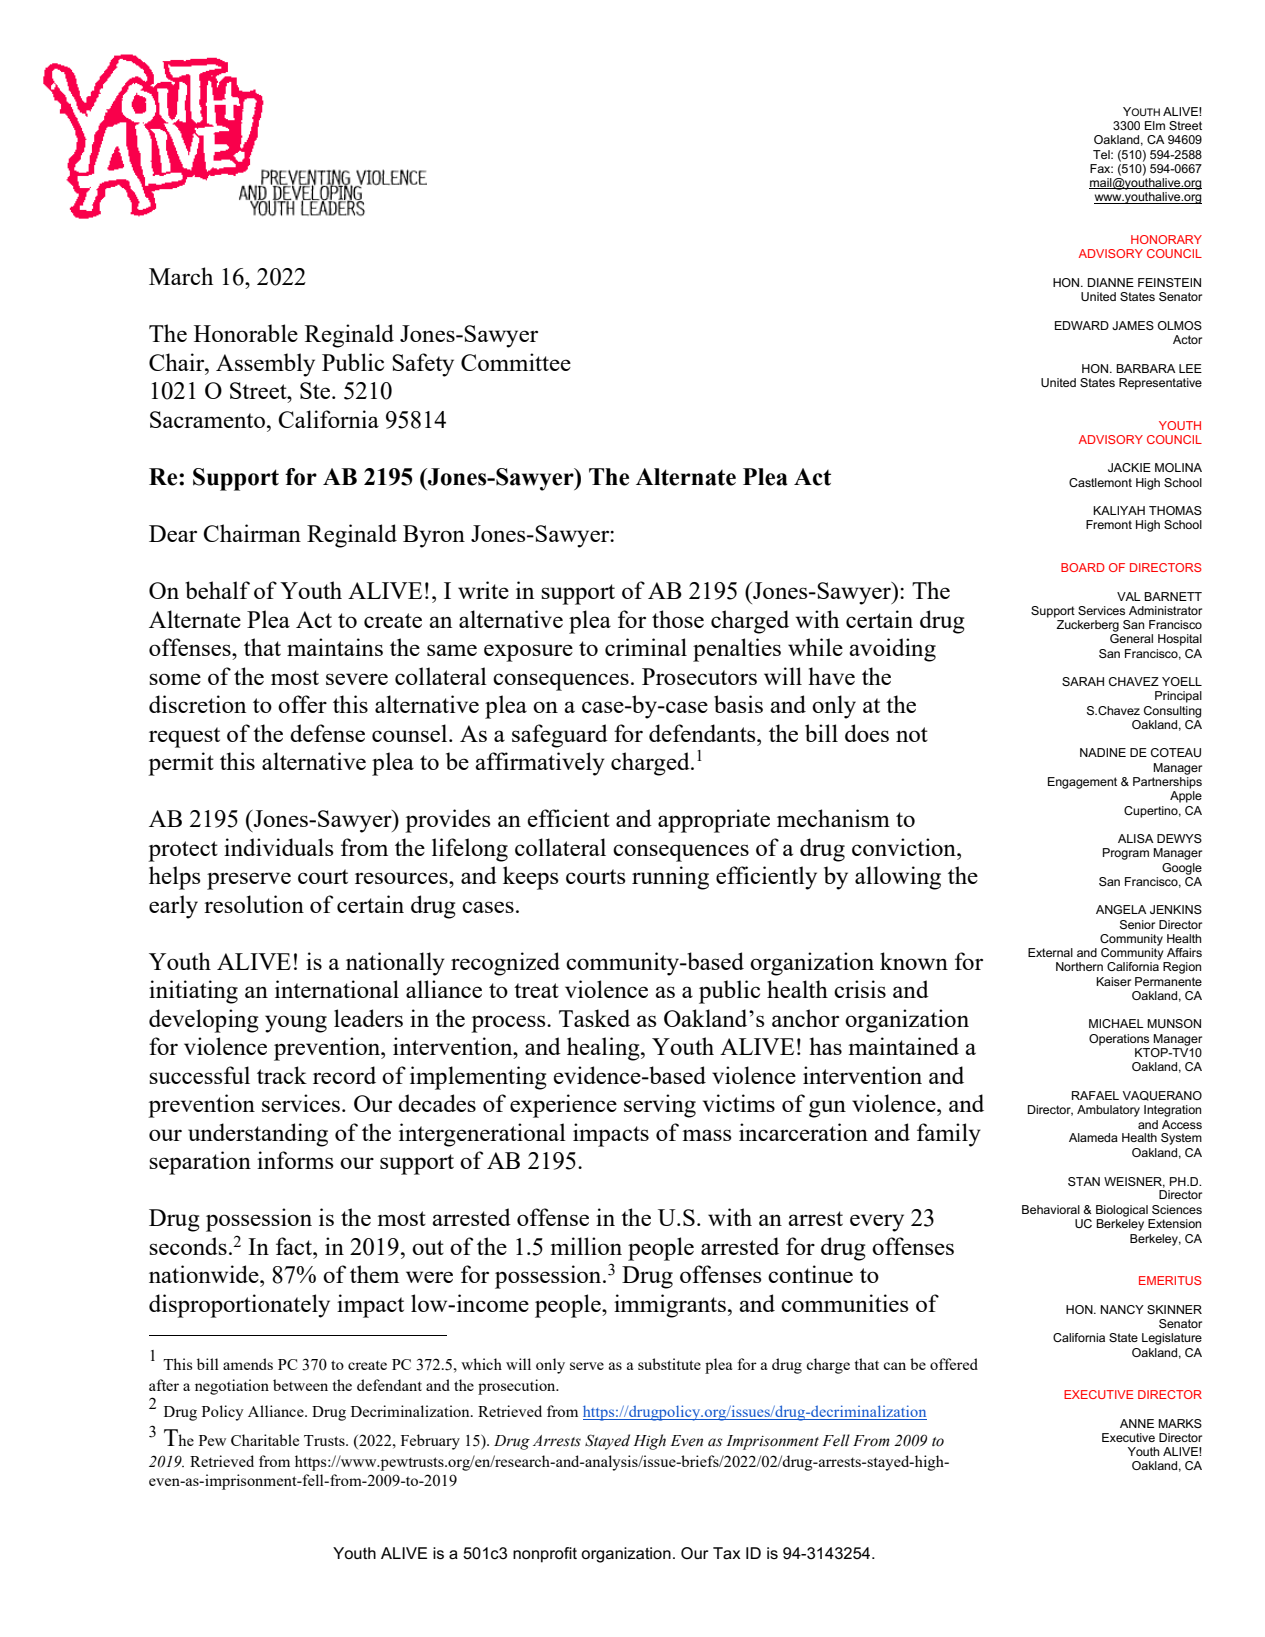 This screenshot has width=1265, height=1637. What do you see at coordinates (181, 276) in the screenshot?
I see `March` at bounding box center [181, 276].
